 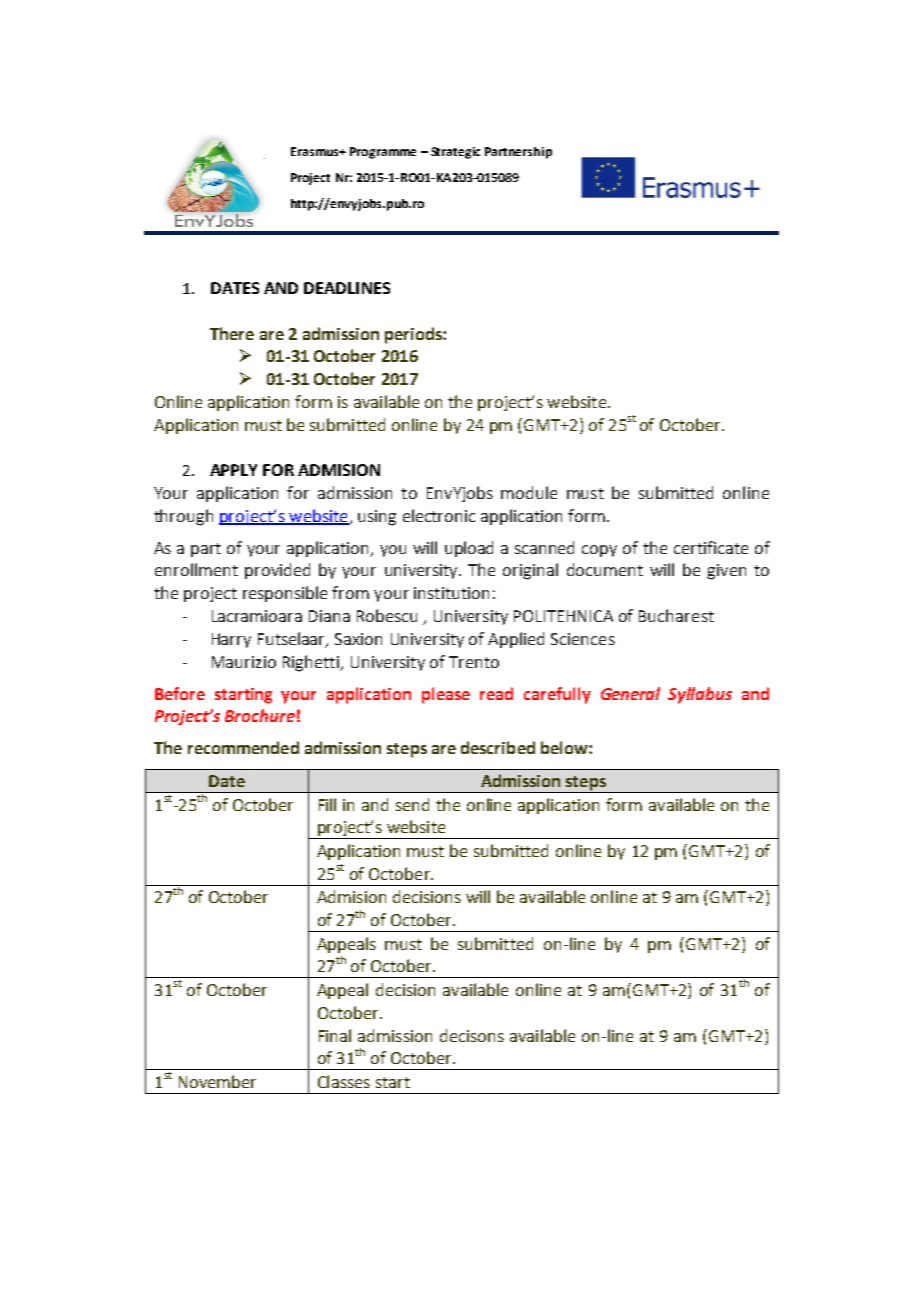 What do you see at coordinates (455, 153) in the document?
I see `Strategic` at bounding box center [455, 153].
